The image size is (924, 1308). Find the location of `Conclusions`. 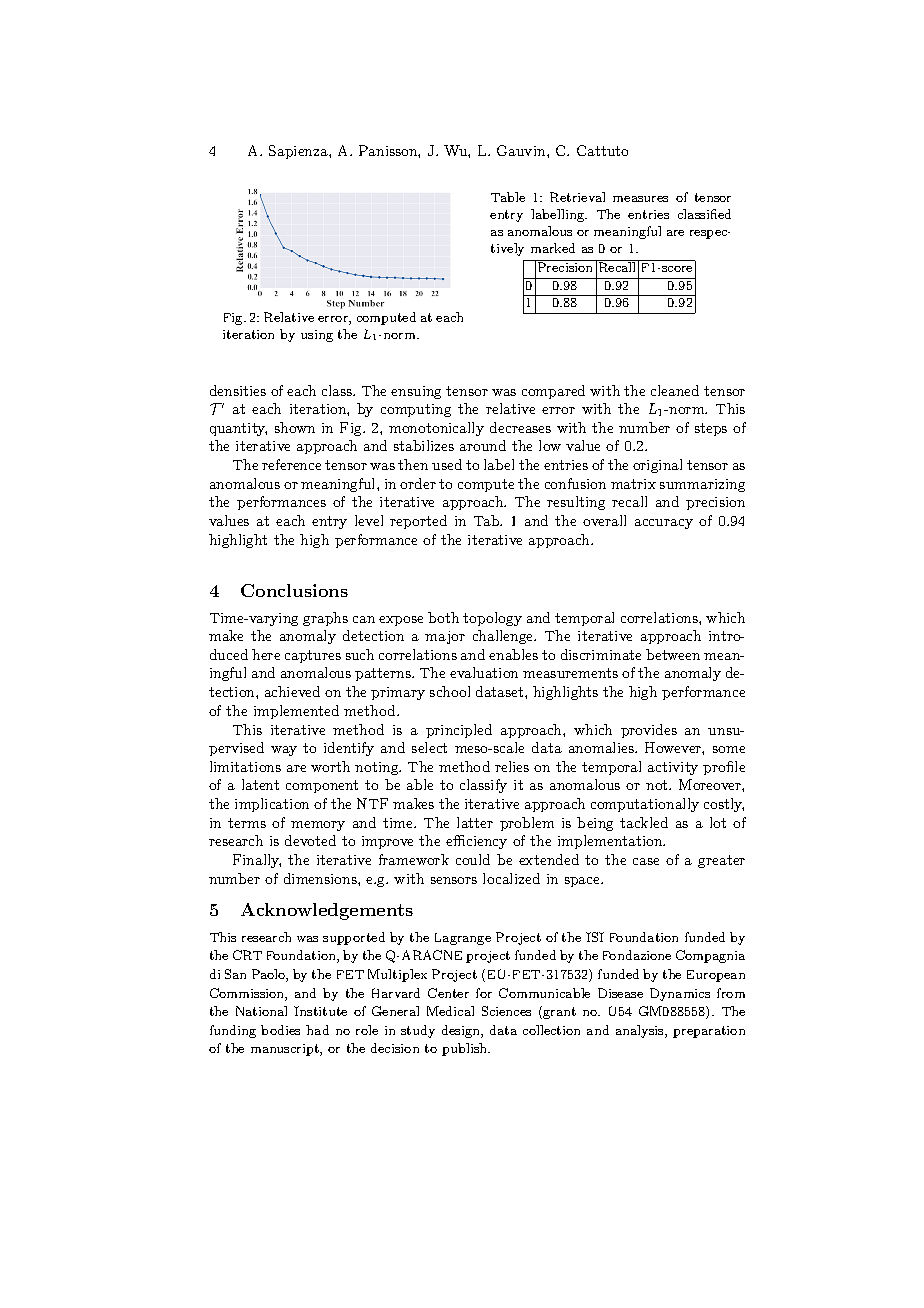

Conclusions is located at coordinates (294, 590).
